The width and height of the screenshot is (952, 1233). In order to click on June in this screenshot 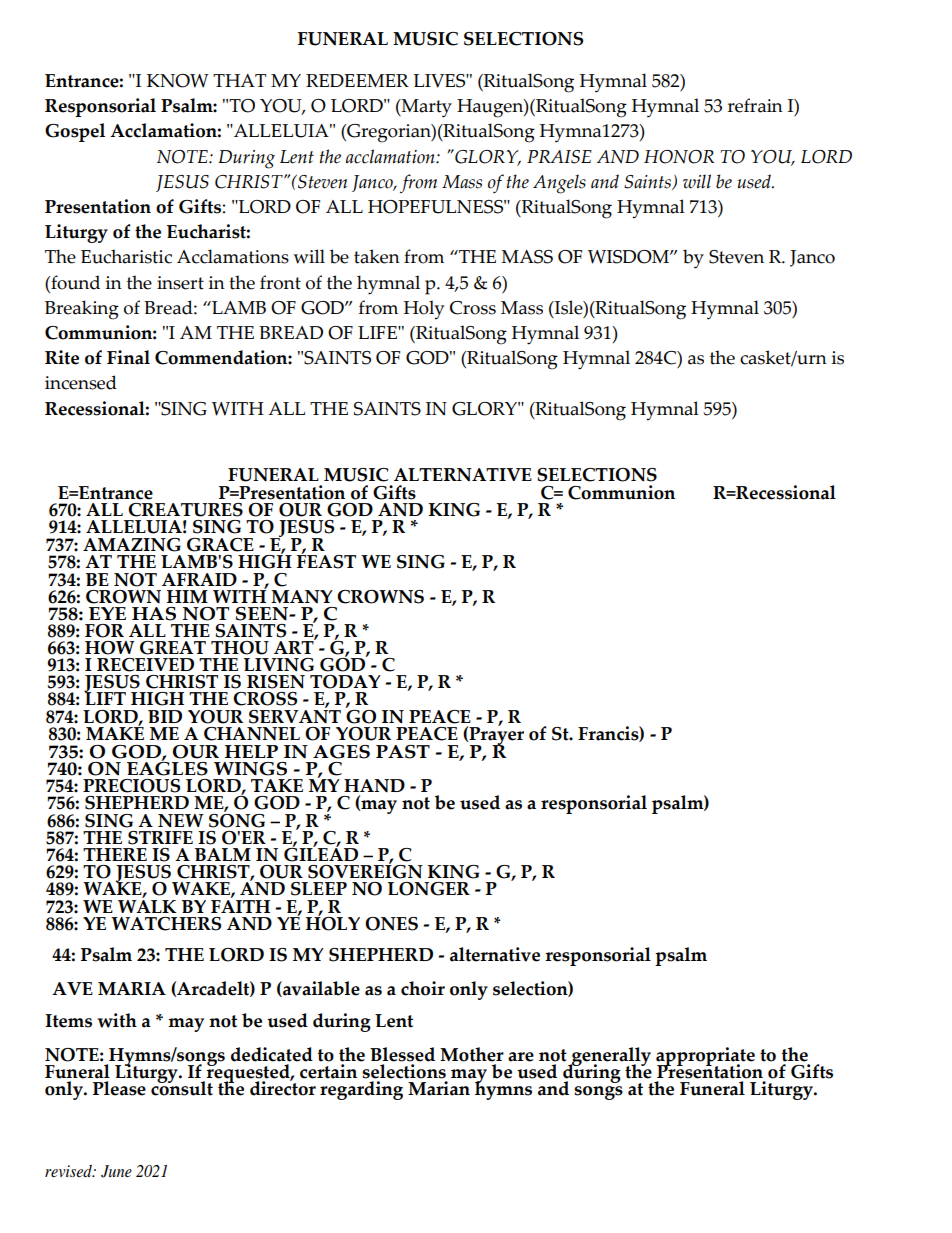, I will do `click(116, 1171)`.
